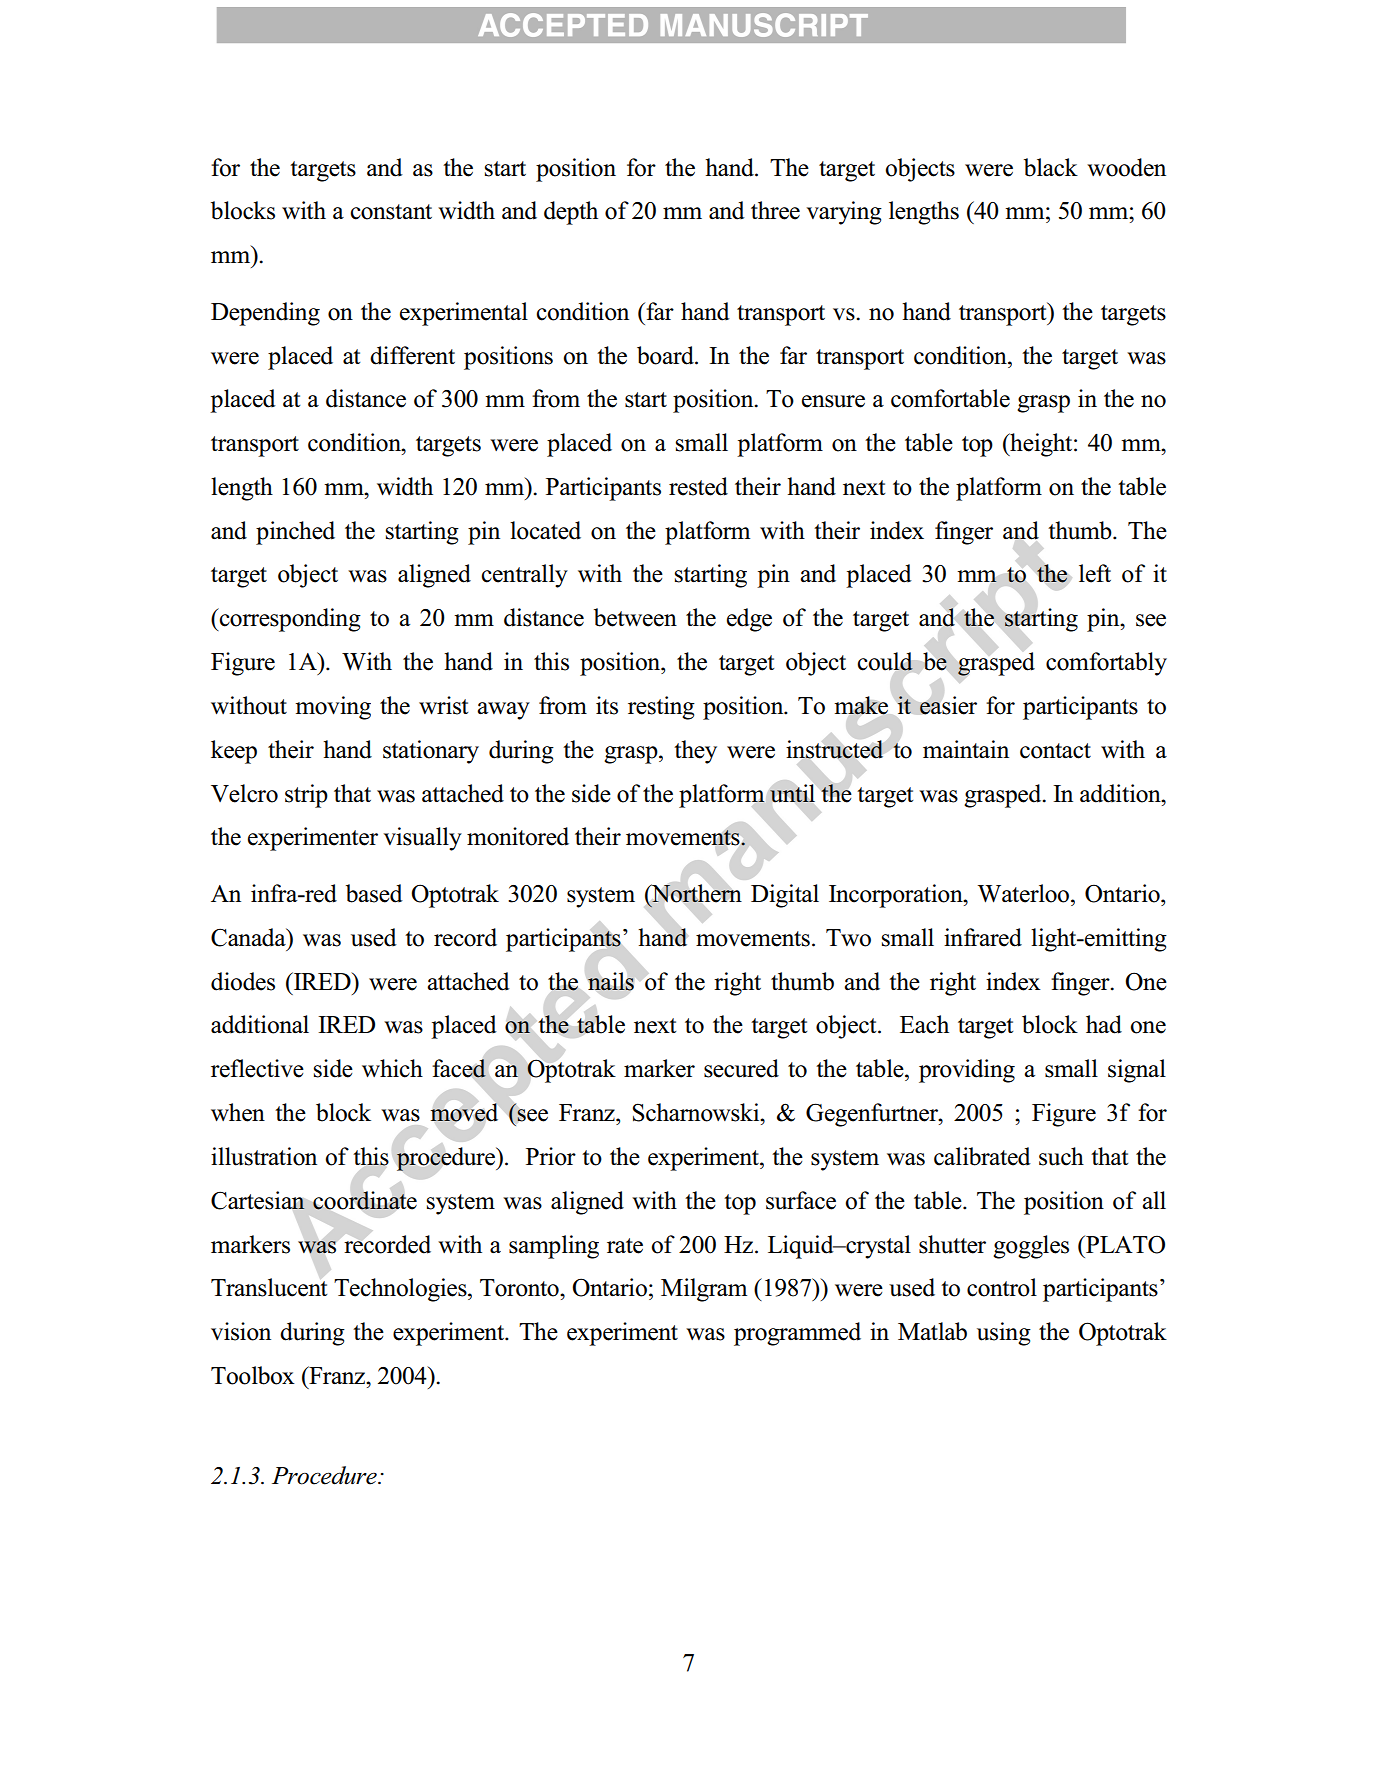 The width and height of the screenshot is (1377, 1782). I want to click on Milgram, so click(704, 1290).
